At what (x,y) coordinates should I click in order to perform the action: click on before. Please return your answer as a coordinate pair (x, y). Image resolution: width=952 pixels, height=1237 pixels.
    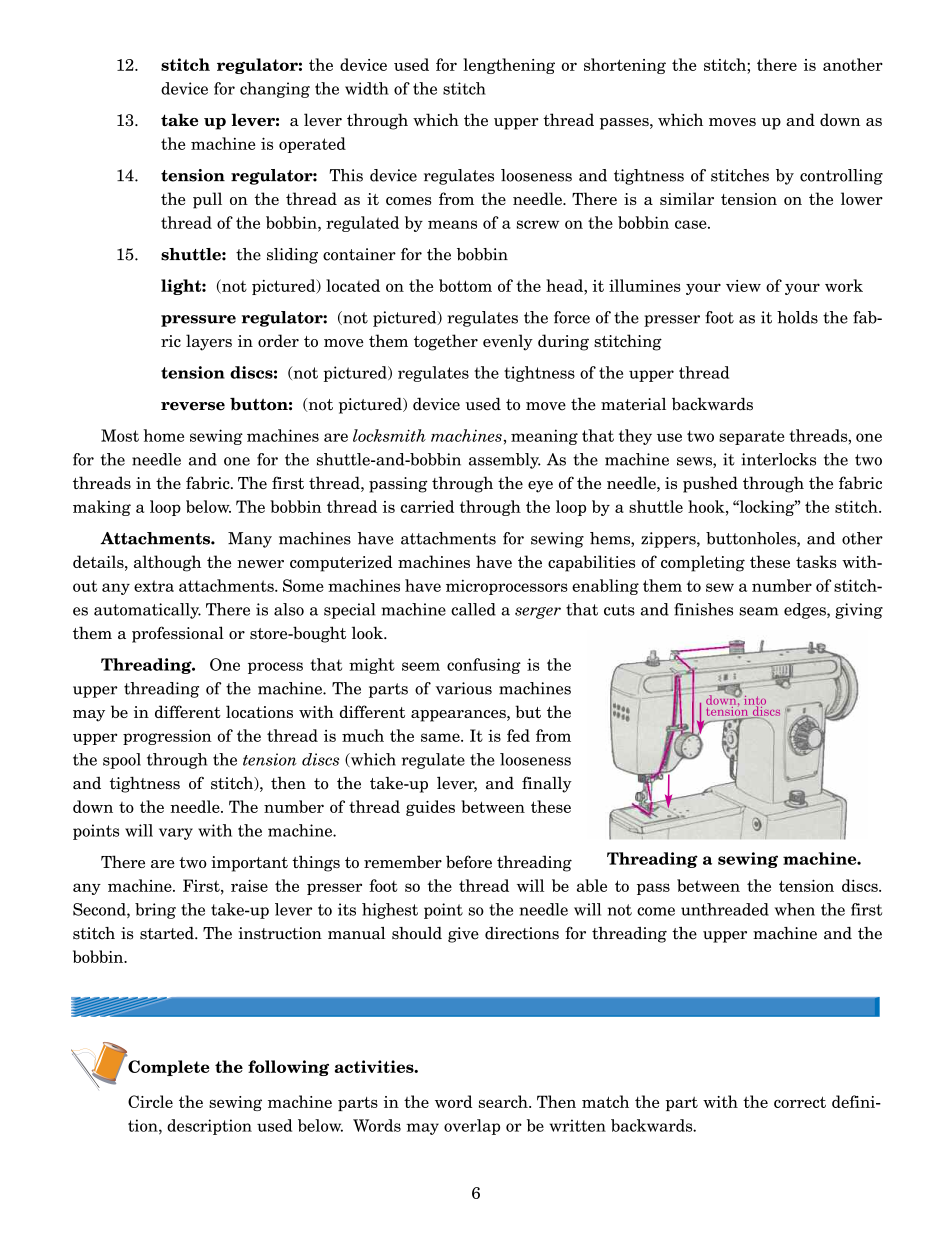
    Looking at the image, I should click on (469, 861).
